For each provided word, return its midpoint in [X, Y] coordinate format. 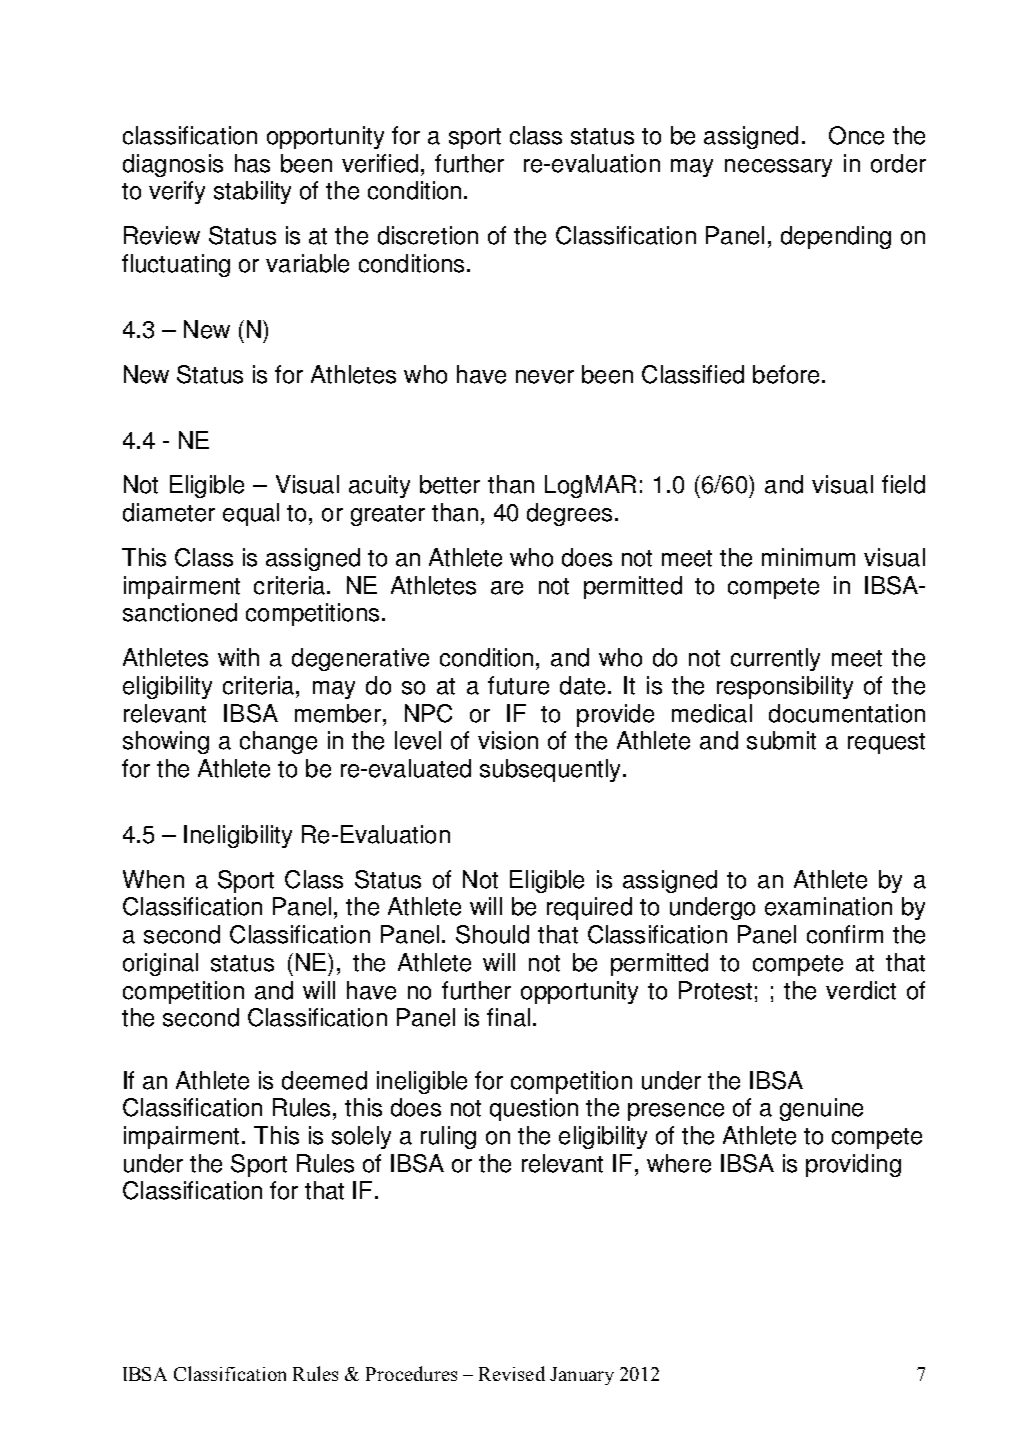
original [160, 964]
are [507, 588]
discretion [428, 235]
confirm [845, 934]
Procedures [411, 1373]
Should [492, 934]
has [252, 163]
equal [251, 514]
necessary [778, 168]
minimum [808, 557]
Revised [512, 1373]
